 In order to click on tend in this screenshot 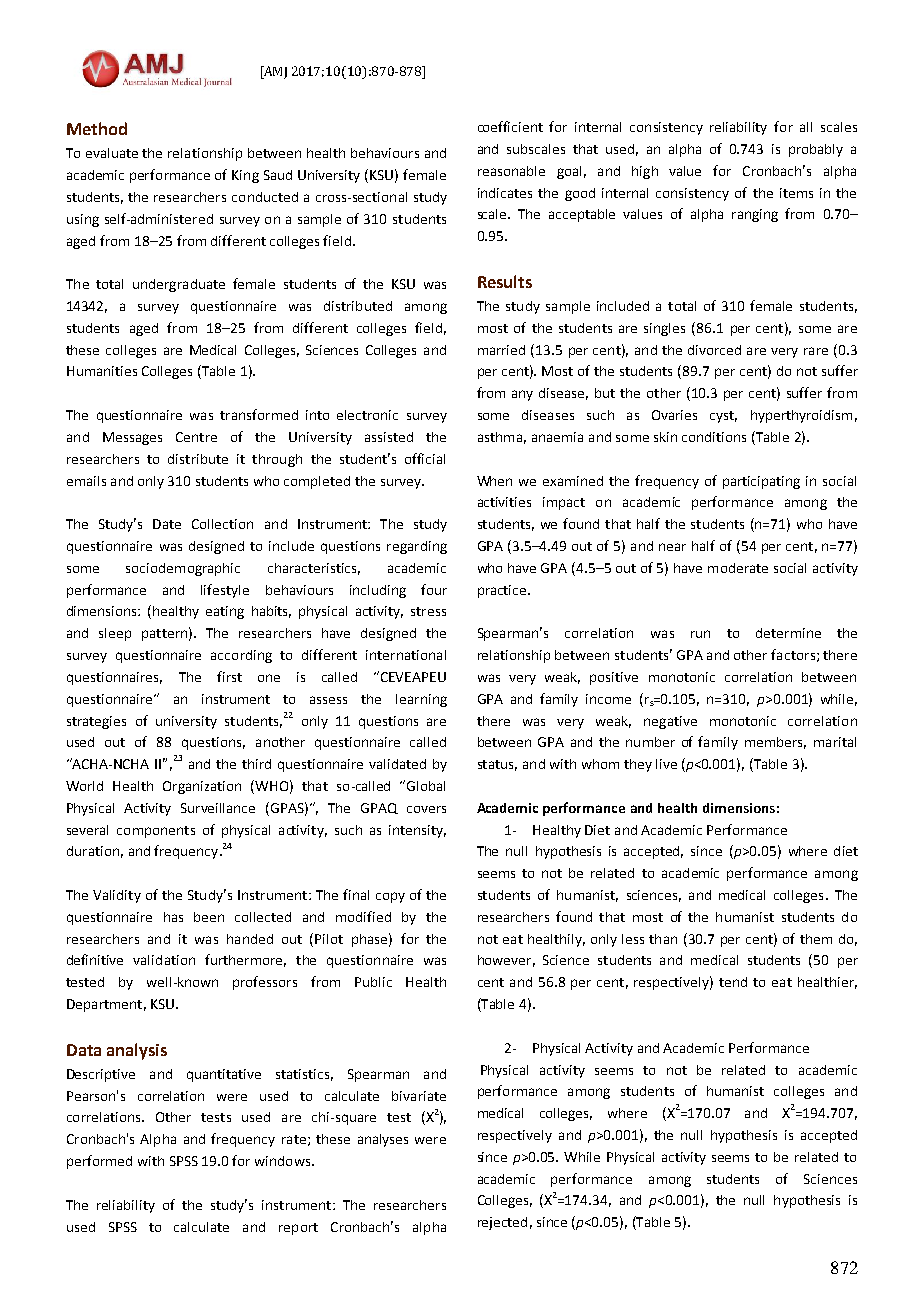, I will do `click(733, 982)`.
